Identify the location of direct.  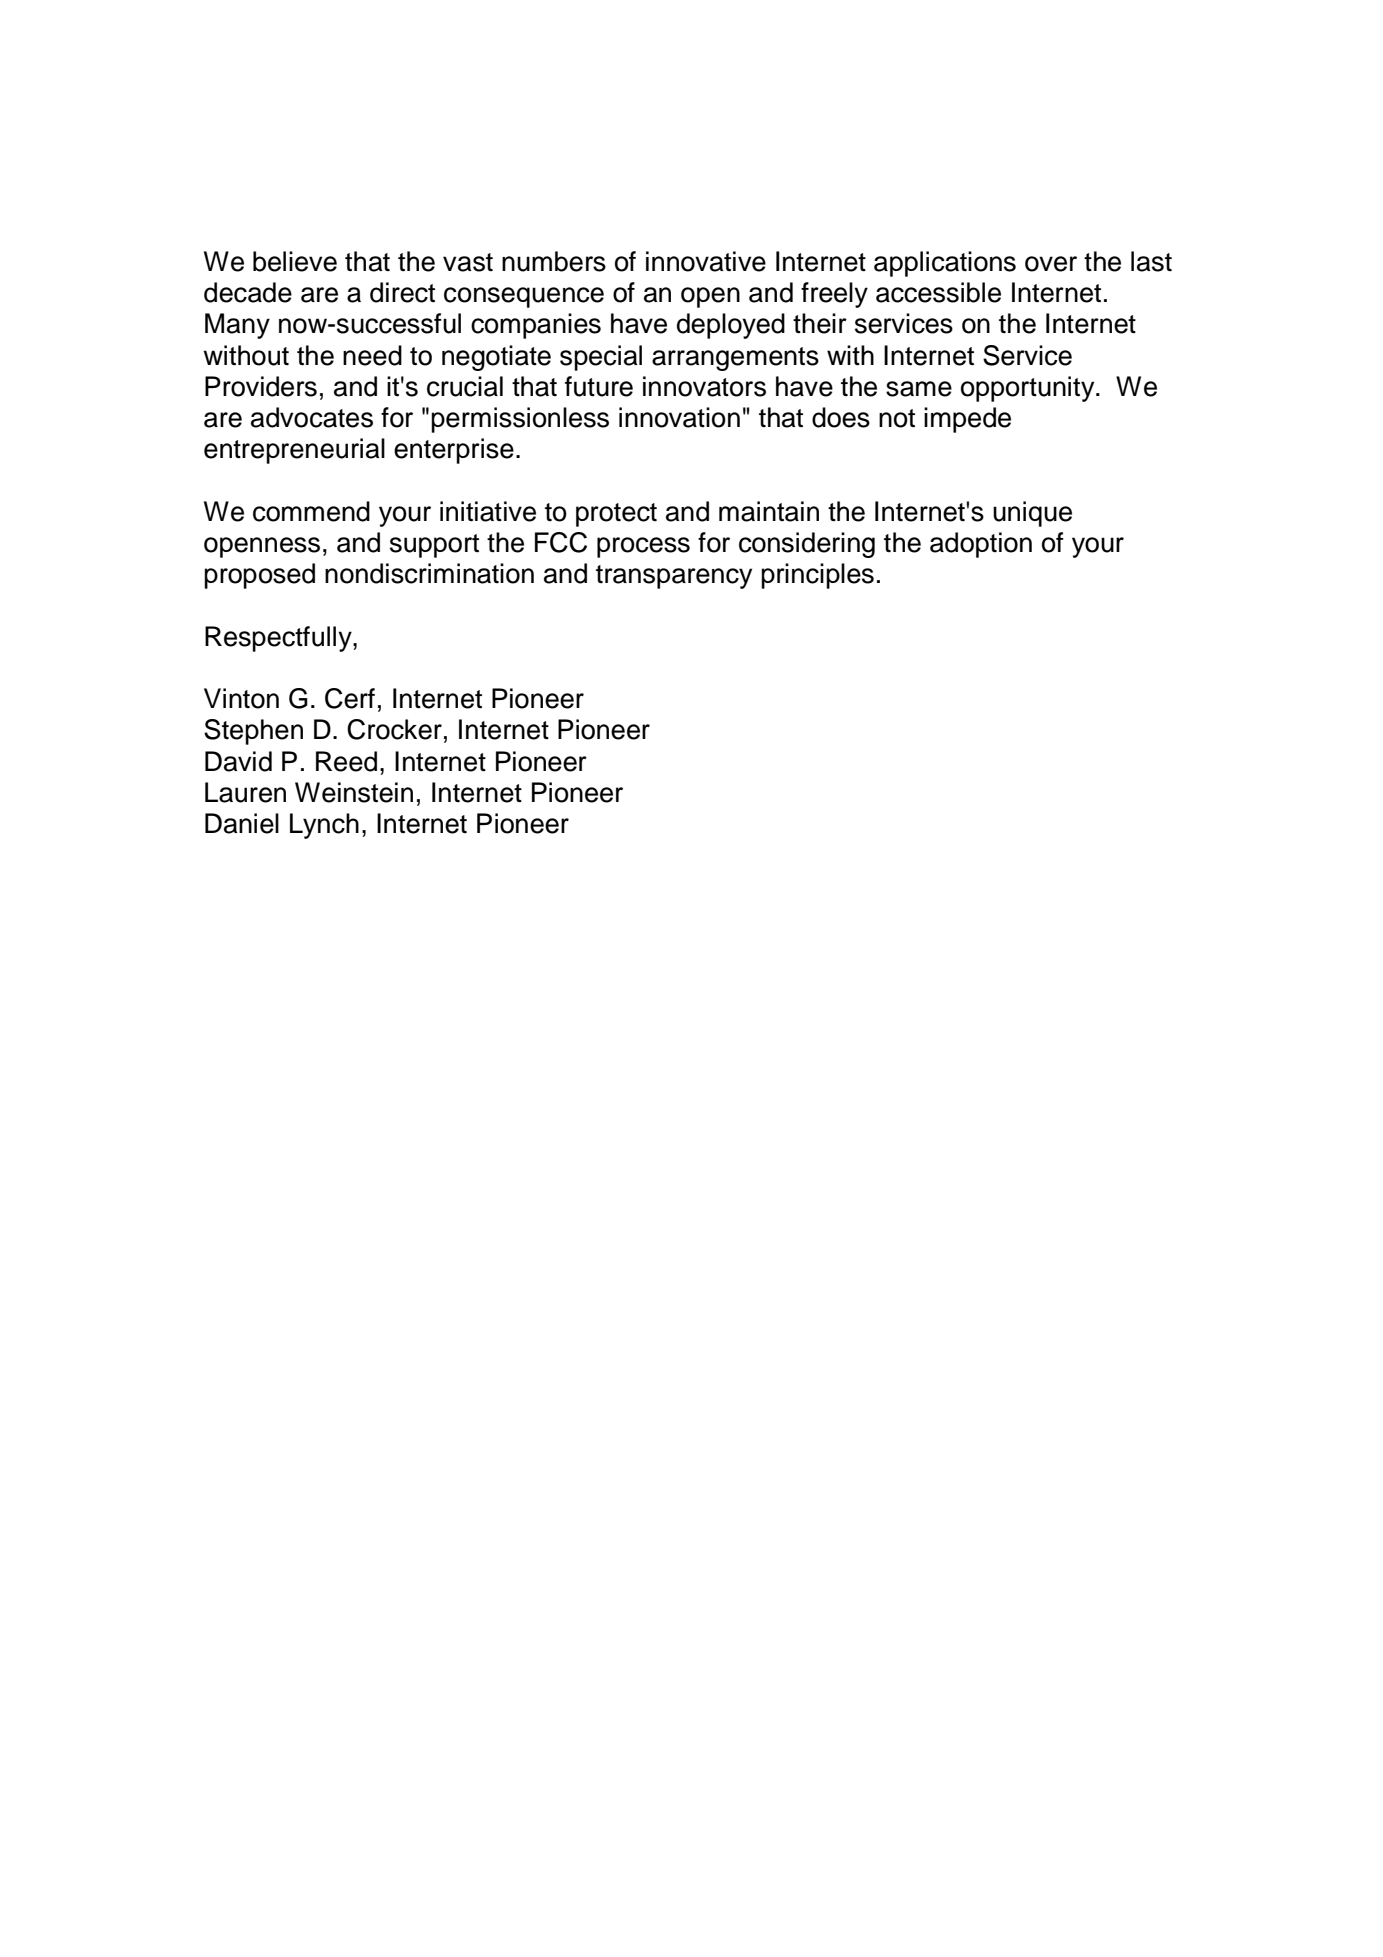
(402, 292).
